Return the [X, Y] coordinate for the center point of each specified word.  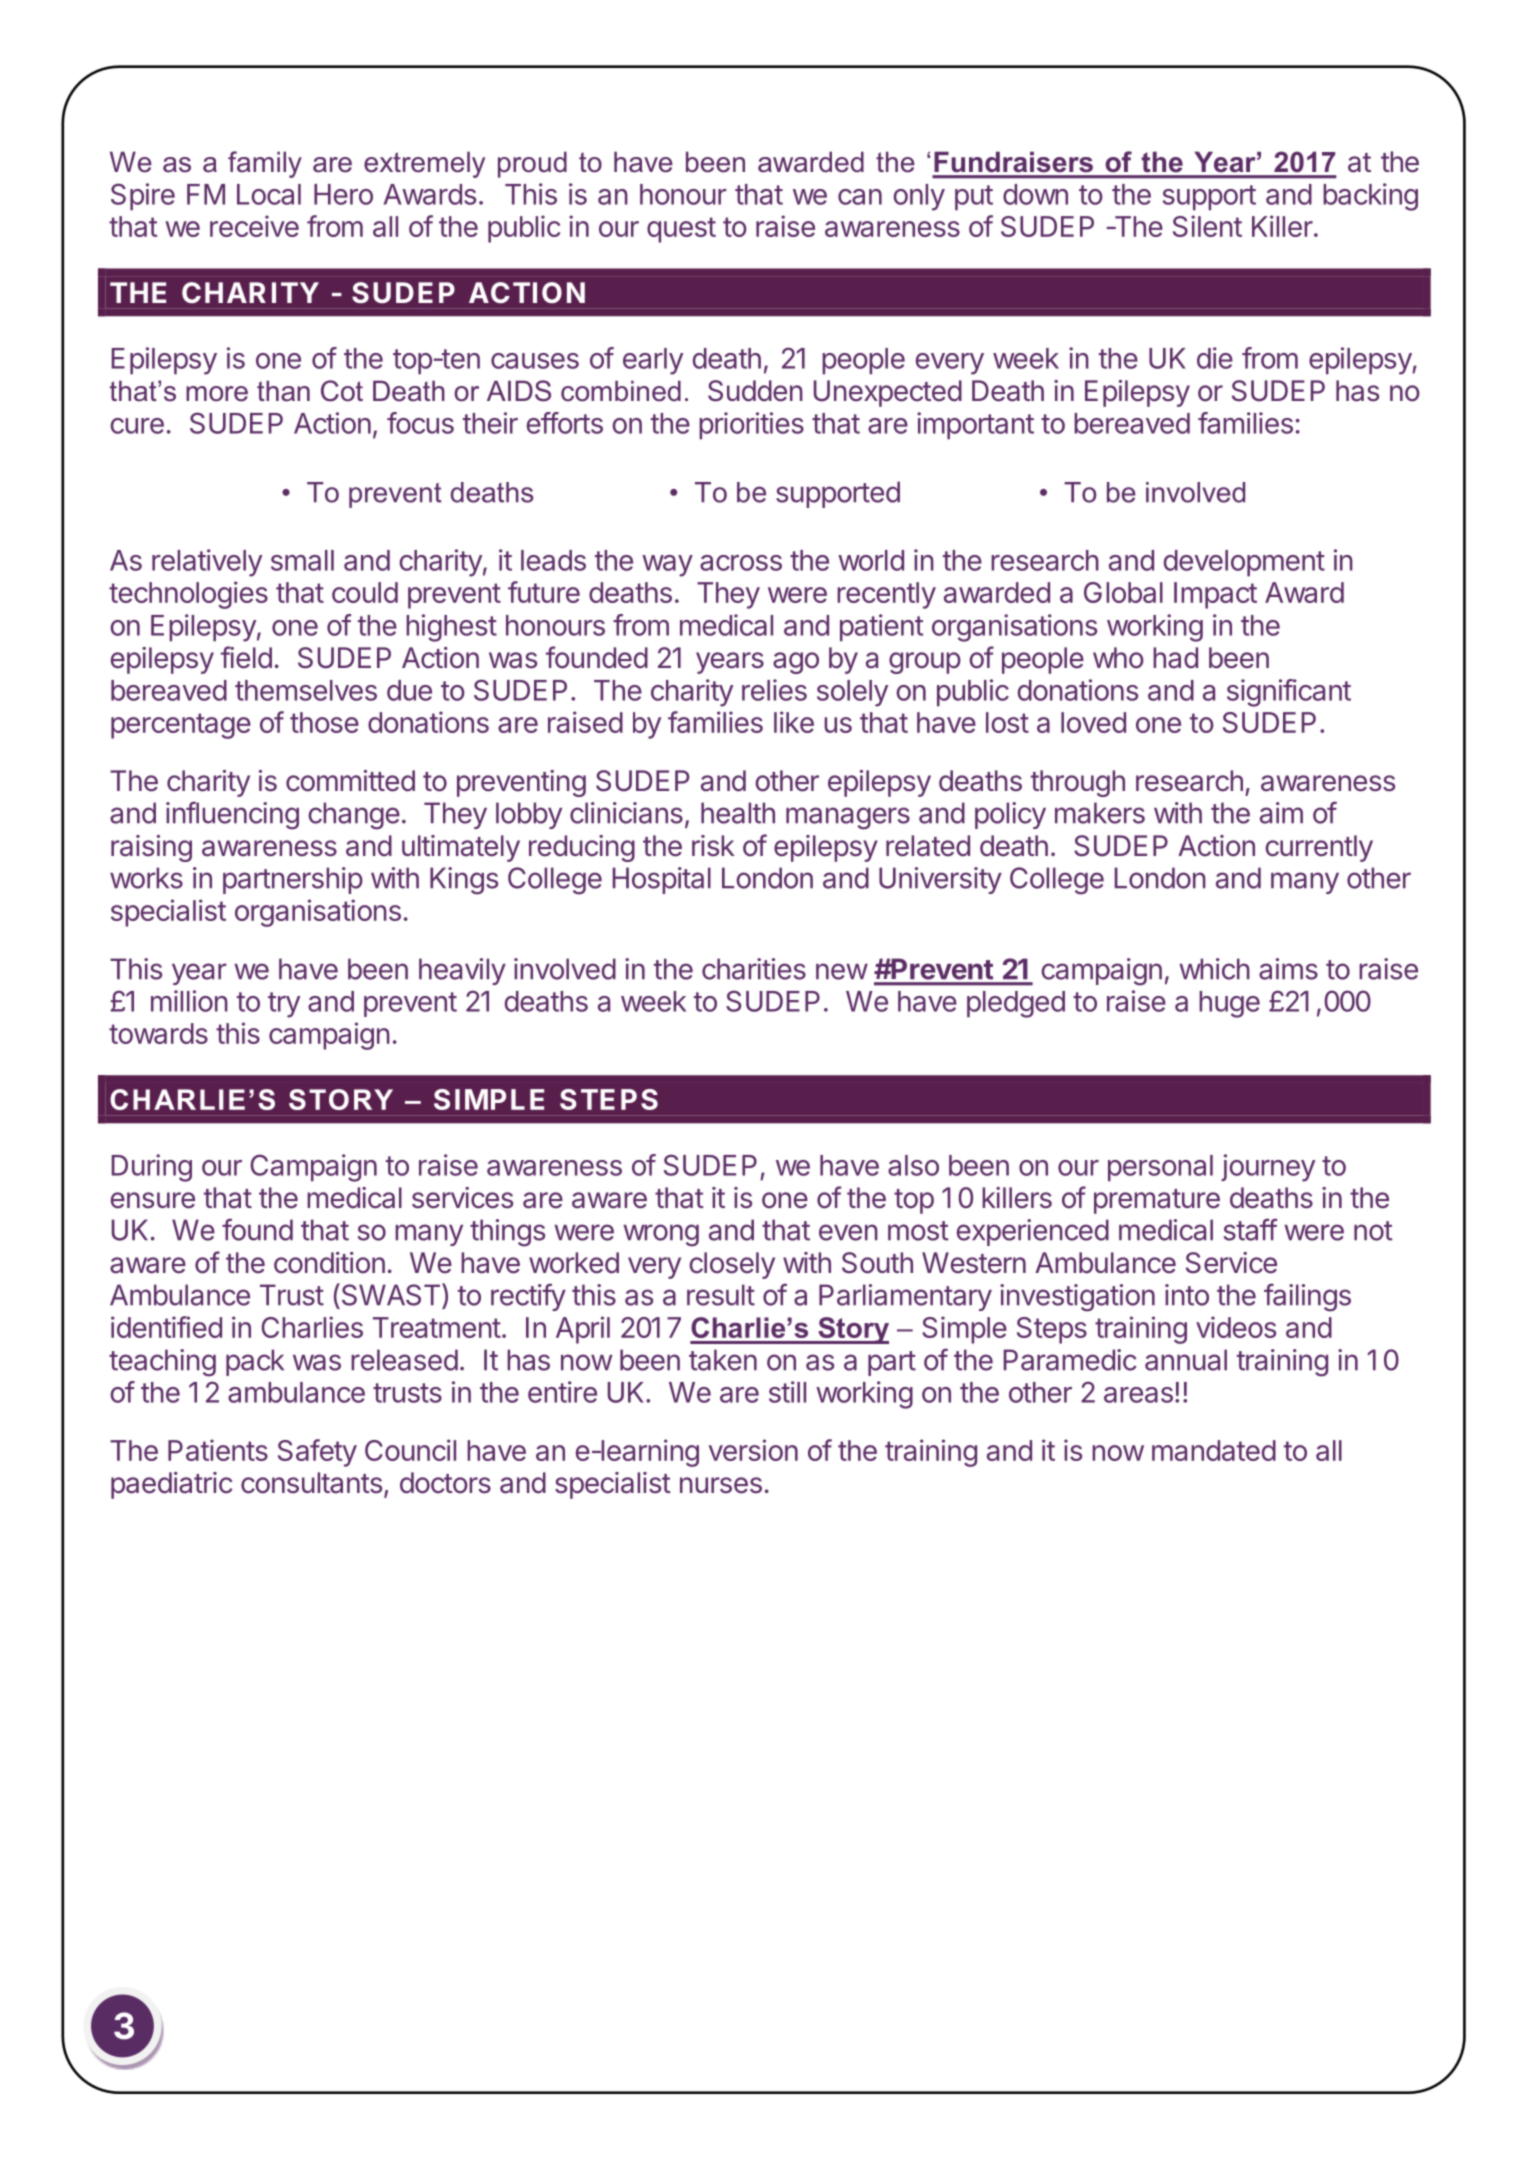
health [738, 813]
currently [1319, 848]
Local [269, 194]
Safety [317, 1453]
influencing [232, 815]
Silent [1207, 226]
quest [681, 230]
